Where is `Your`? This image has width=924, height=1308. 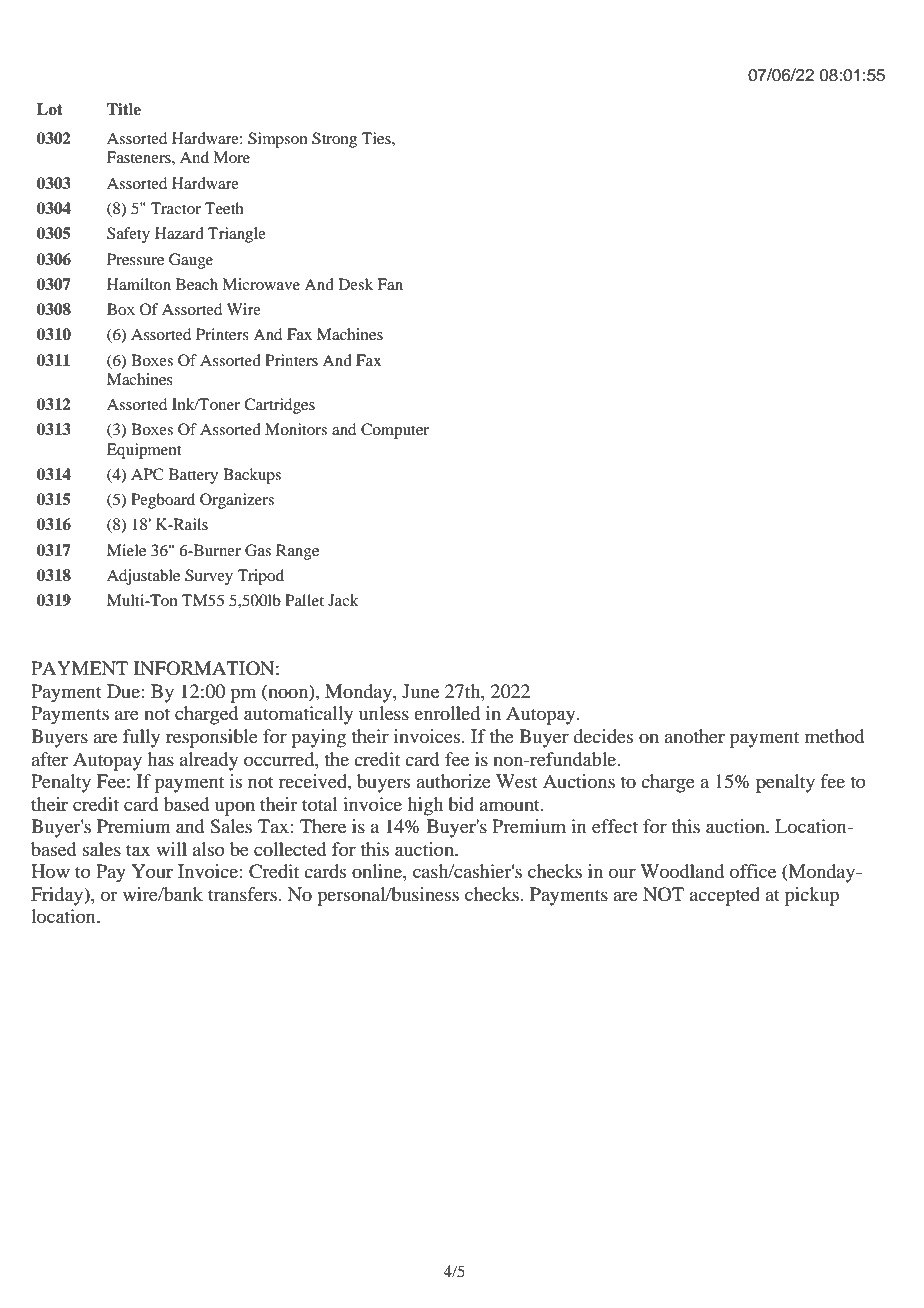 Your is located at coordinates (152, 871).
